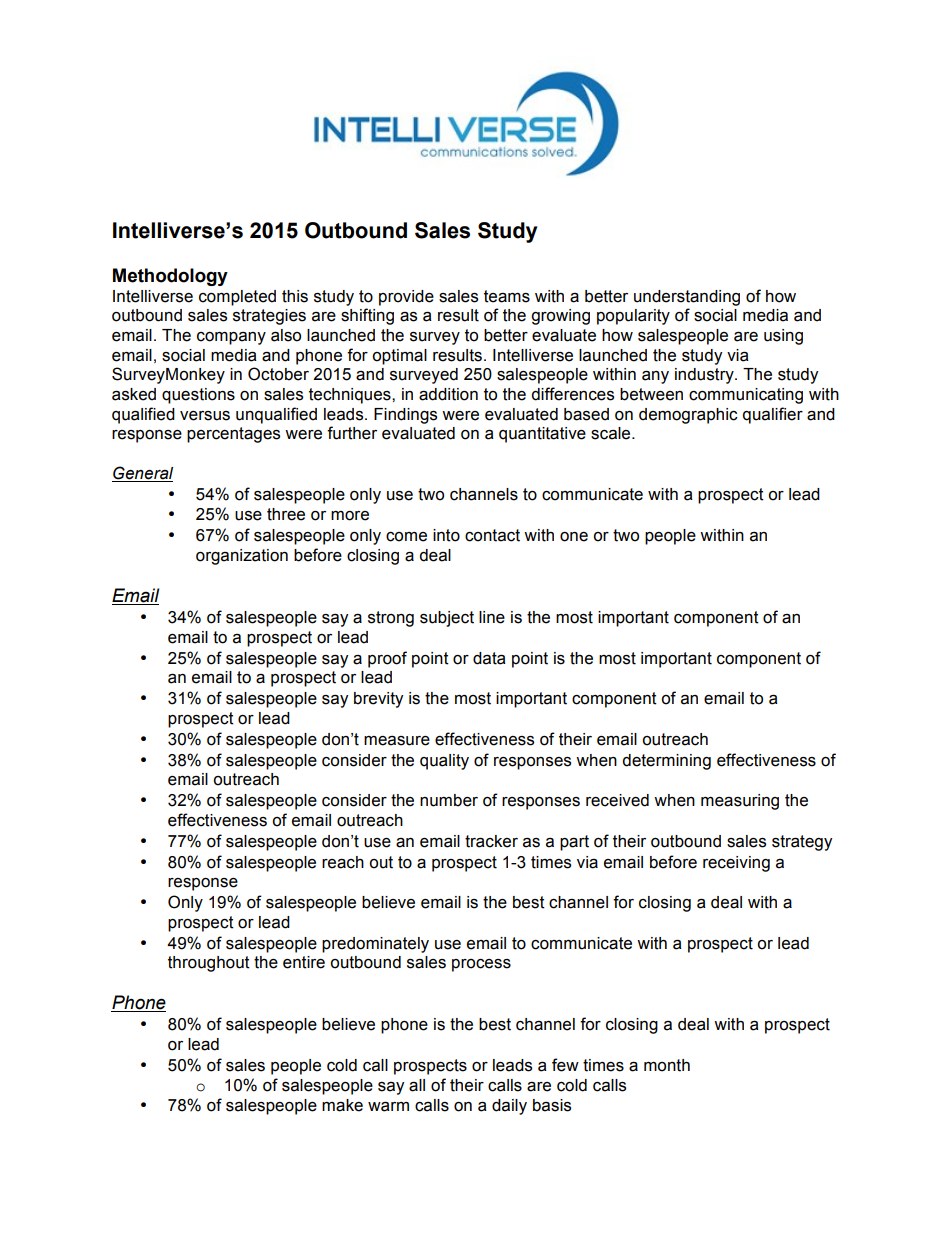 This image has width=952, height=1233. Describe the element at coordinates (378, 700) in the image. I see `brevity` at that location.
